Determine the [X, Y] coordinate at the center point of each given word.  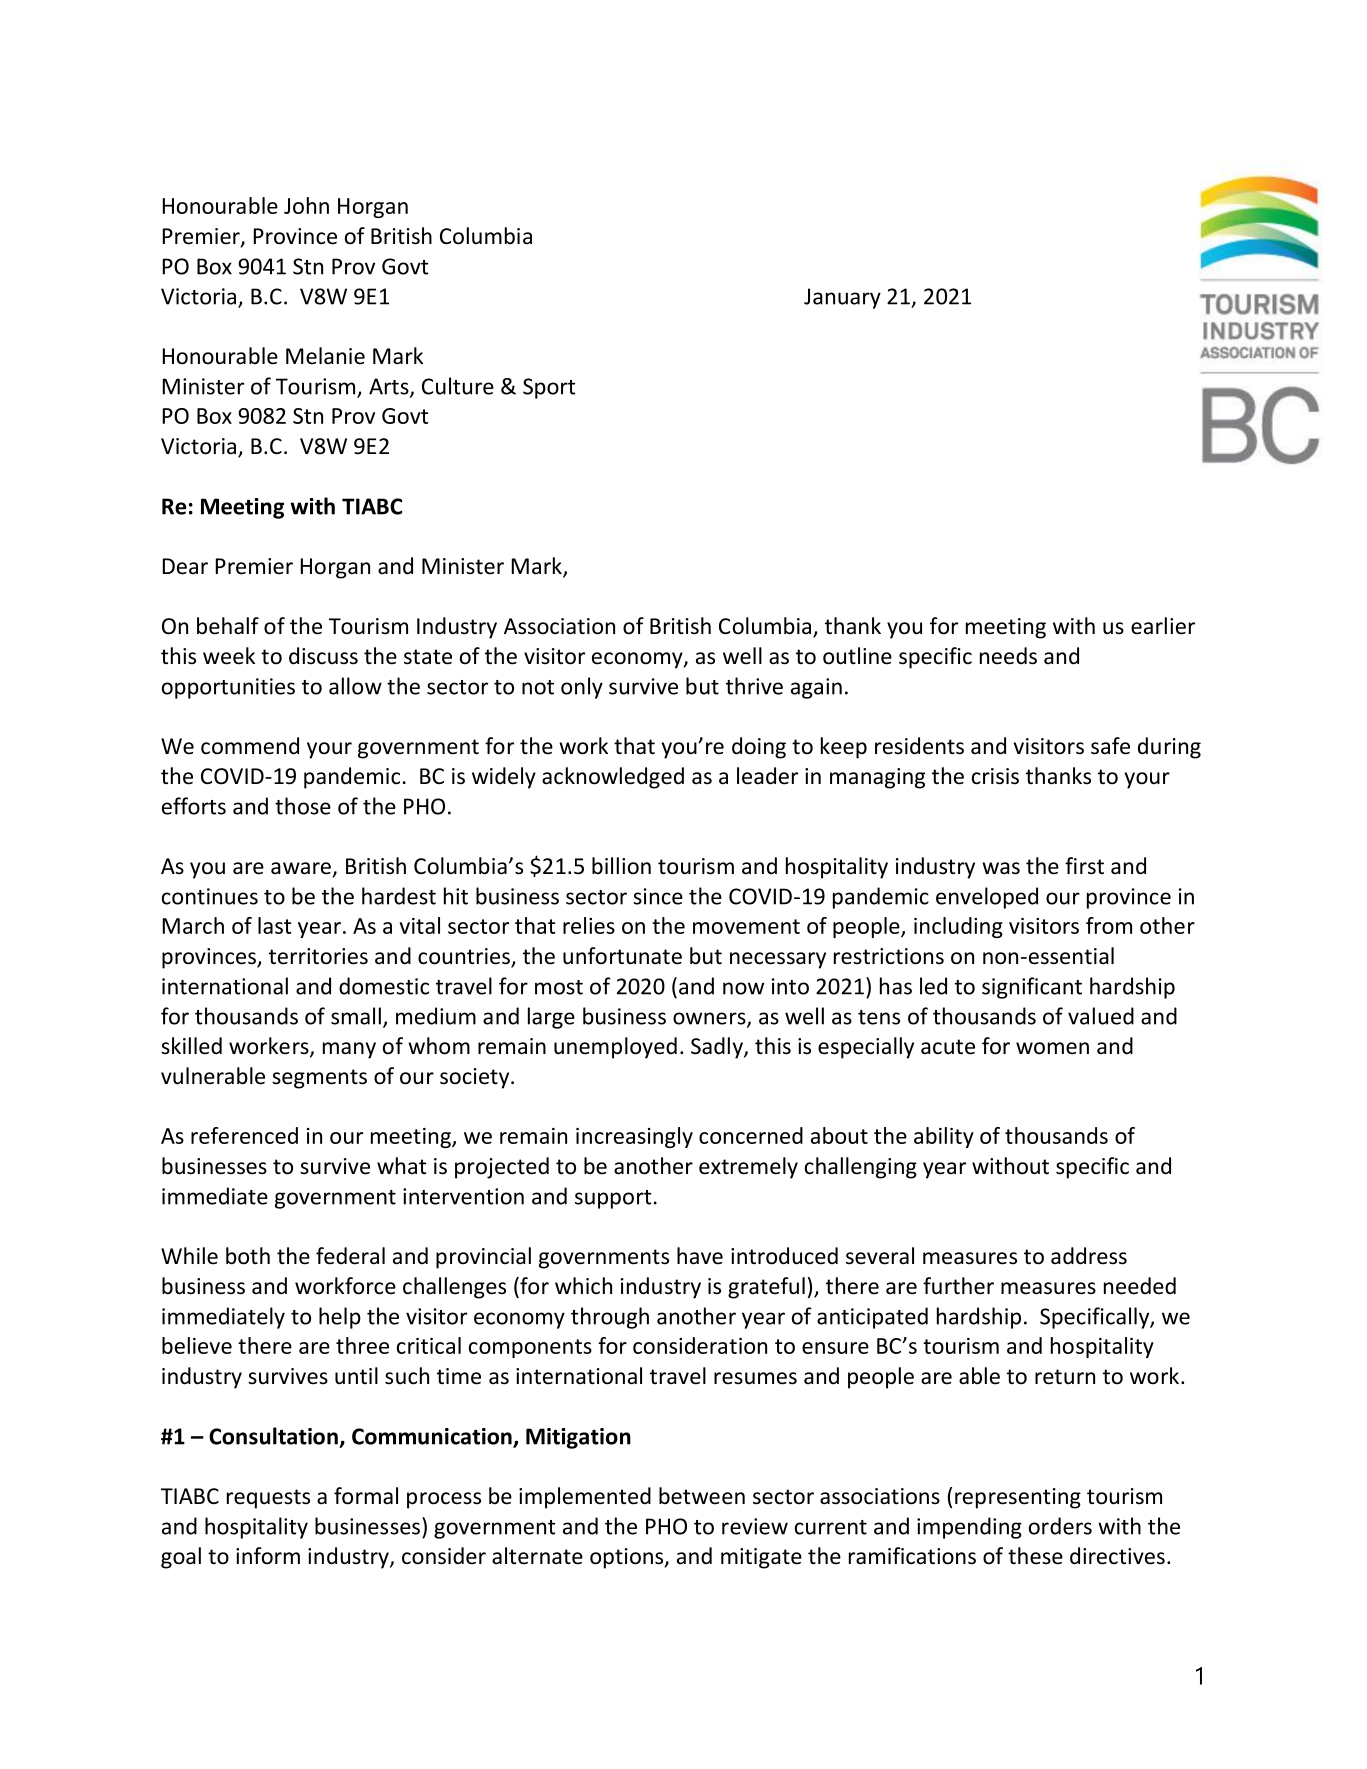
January [842, 298]
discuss [323, 656]
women [1052, 1048]
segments [319, 1079]
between [702, 1496]
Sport [549, 388]
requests [268, 1499]
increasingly [634, 1137]
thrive [754, 686]
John [306, 205]
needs [1008, 656]
